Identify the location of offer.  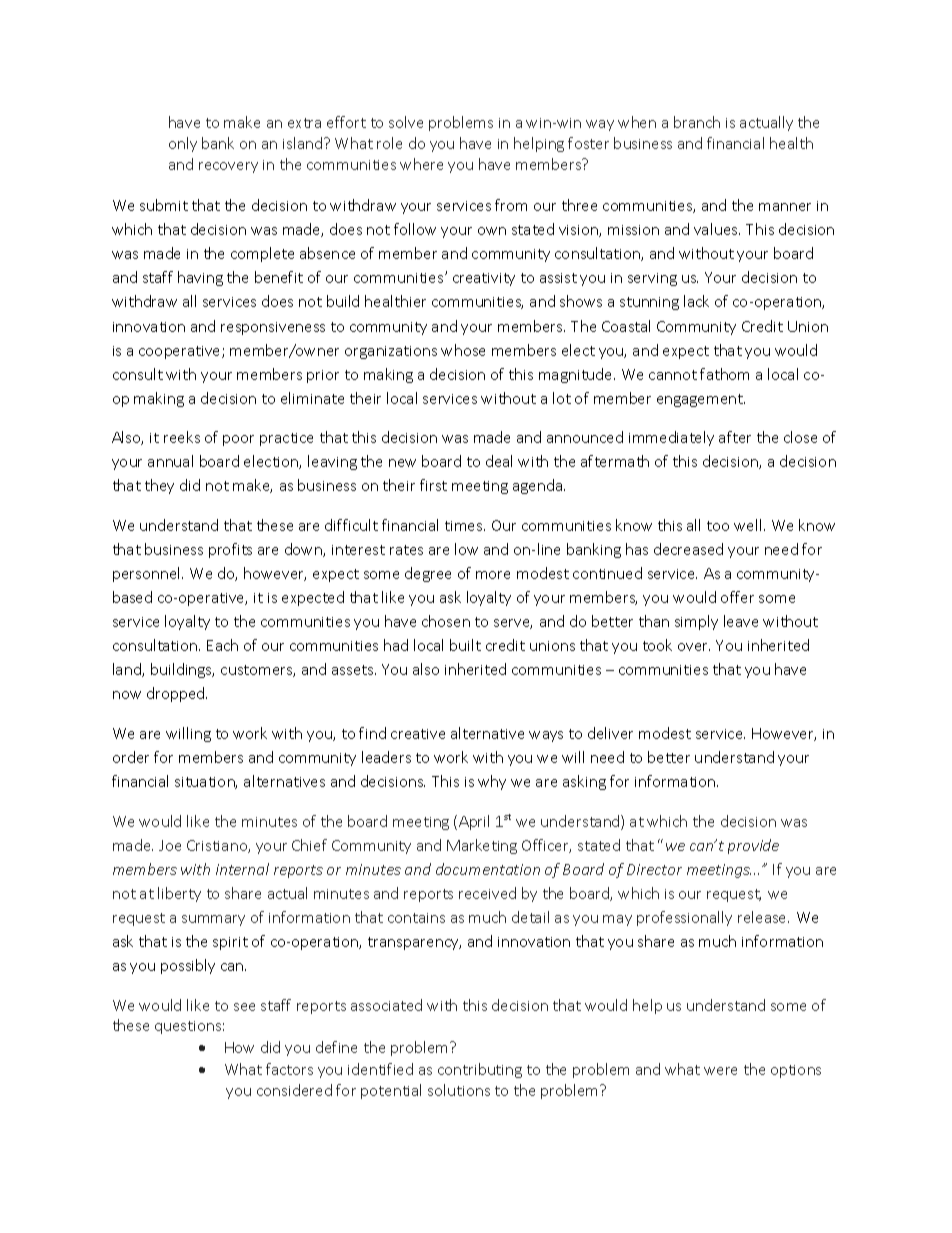
(737, 597).
